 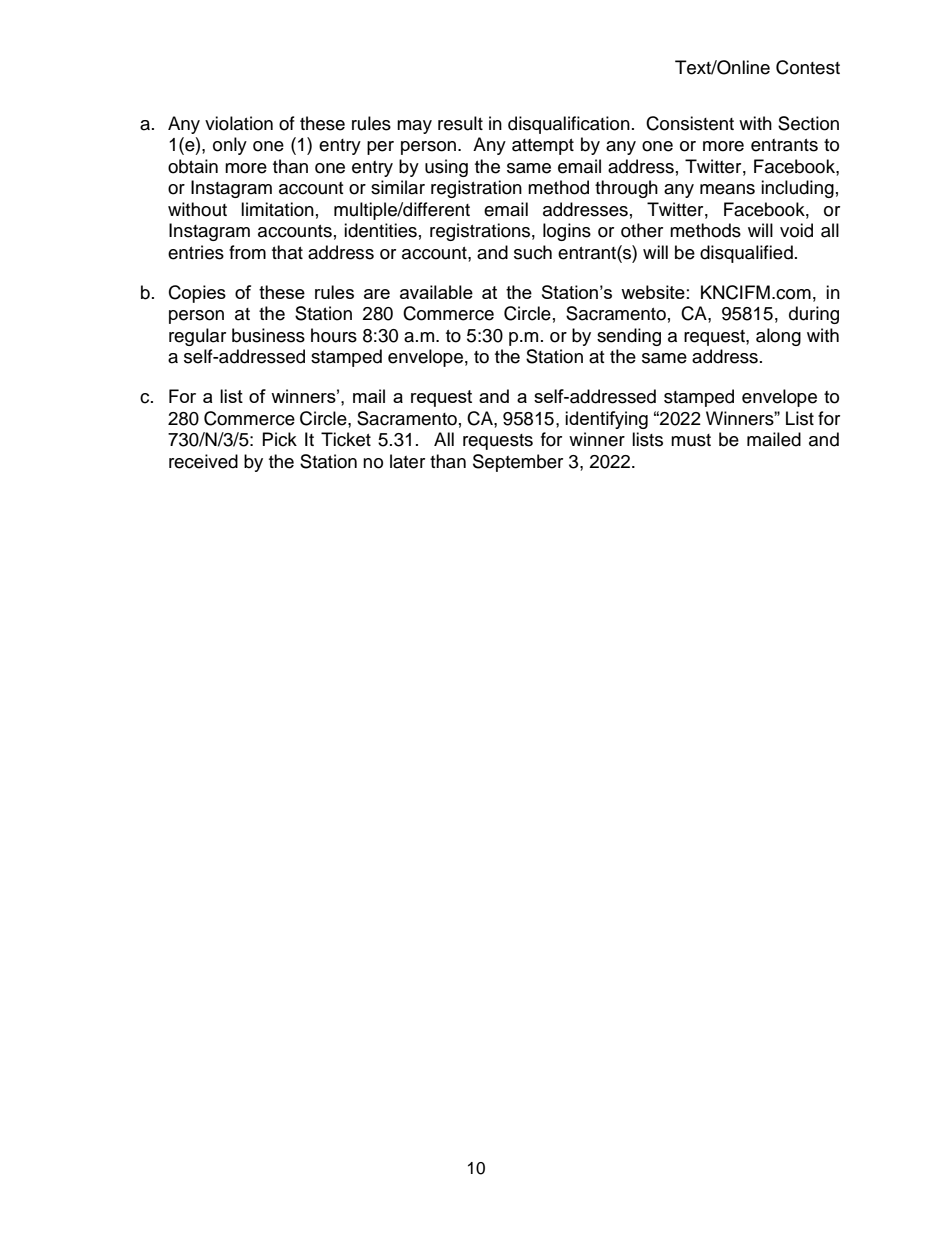 I want to click on only, so click(x=230, y=146).
